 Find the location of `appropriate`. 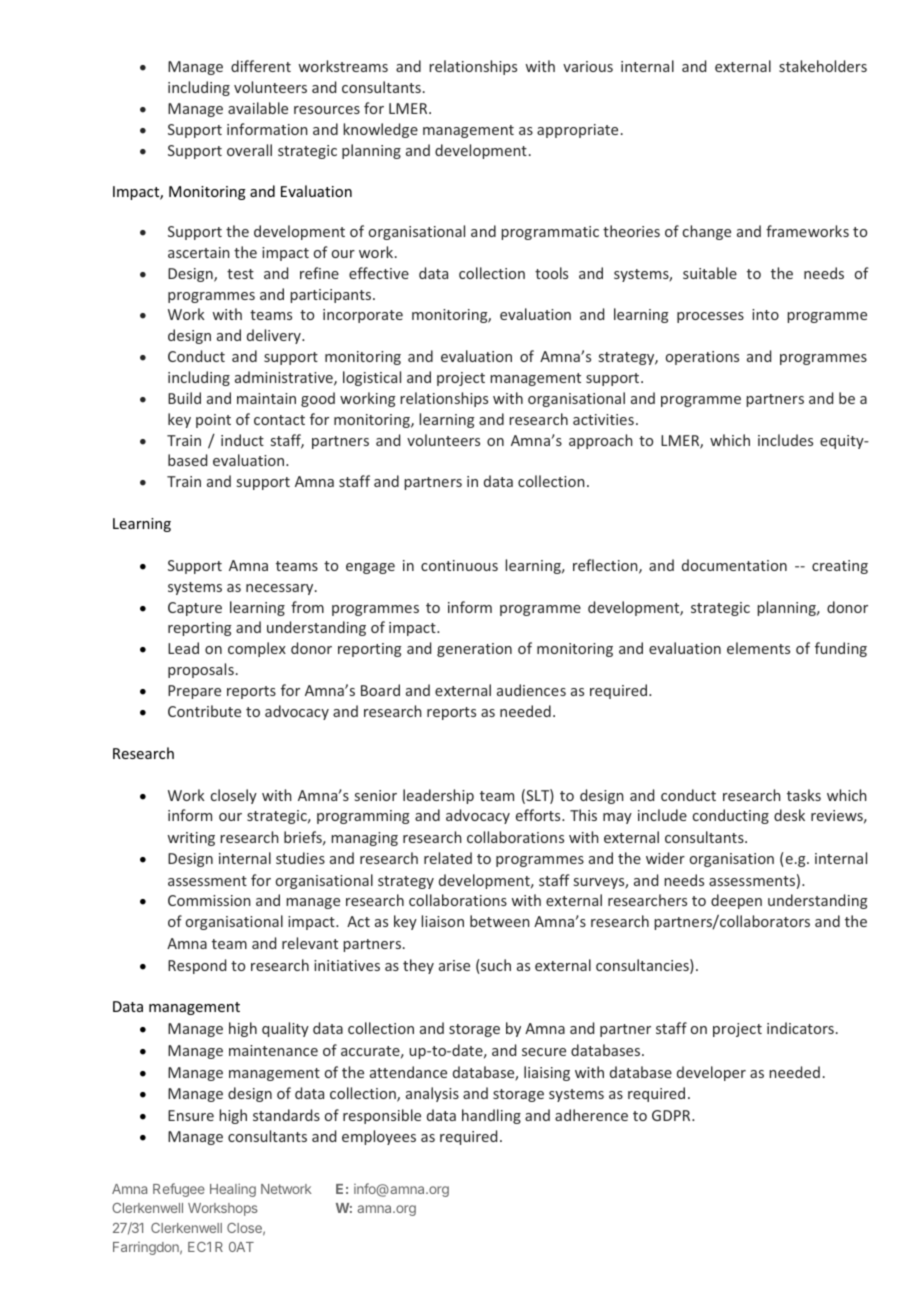

appropriate is located at coordinates (577, 131).
